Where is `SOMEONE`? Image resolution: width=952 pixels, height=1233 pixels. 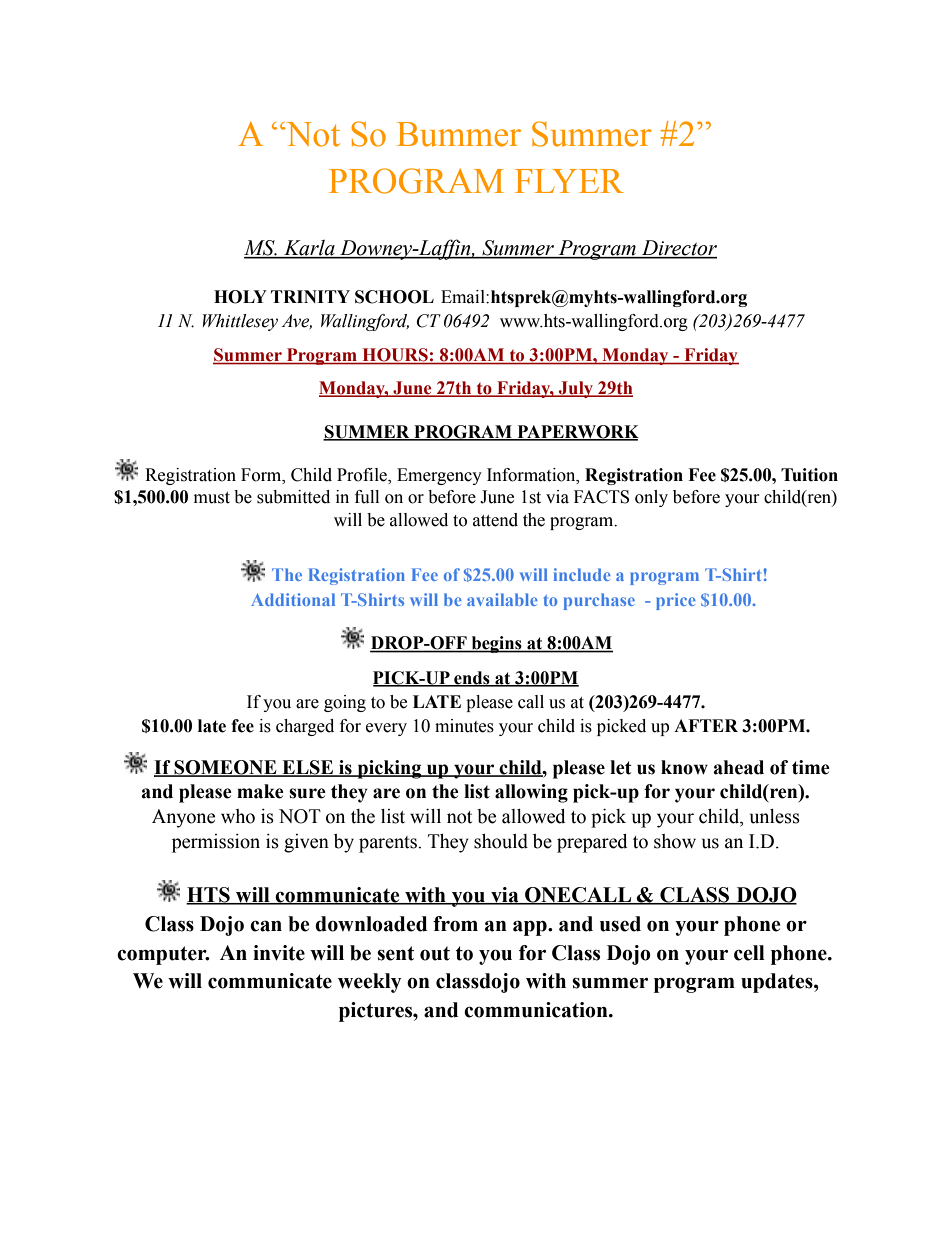 SOMEONE is located at coordinates (225, 768).
